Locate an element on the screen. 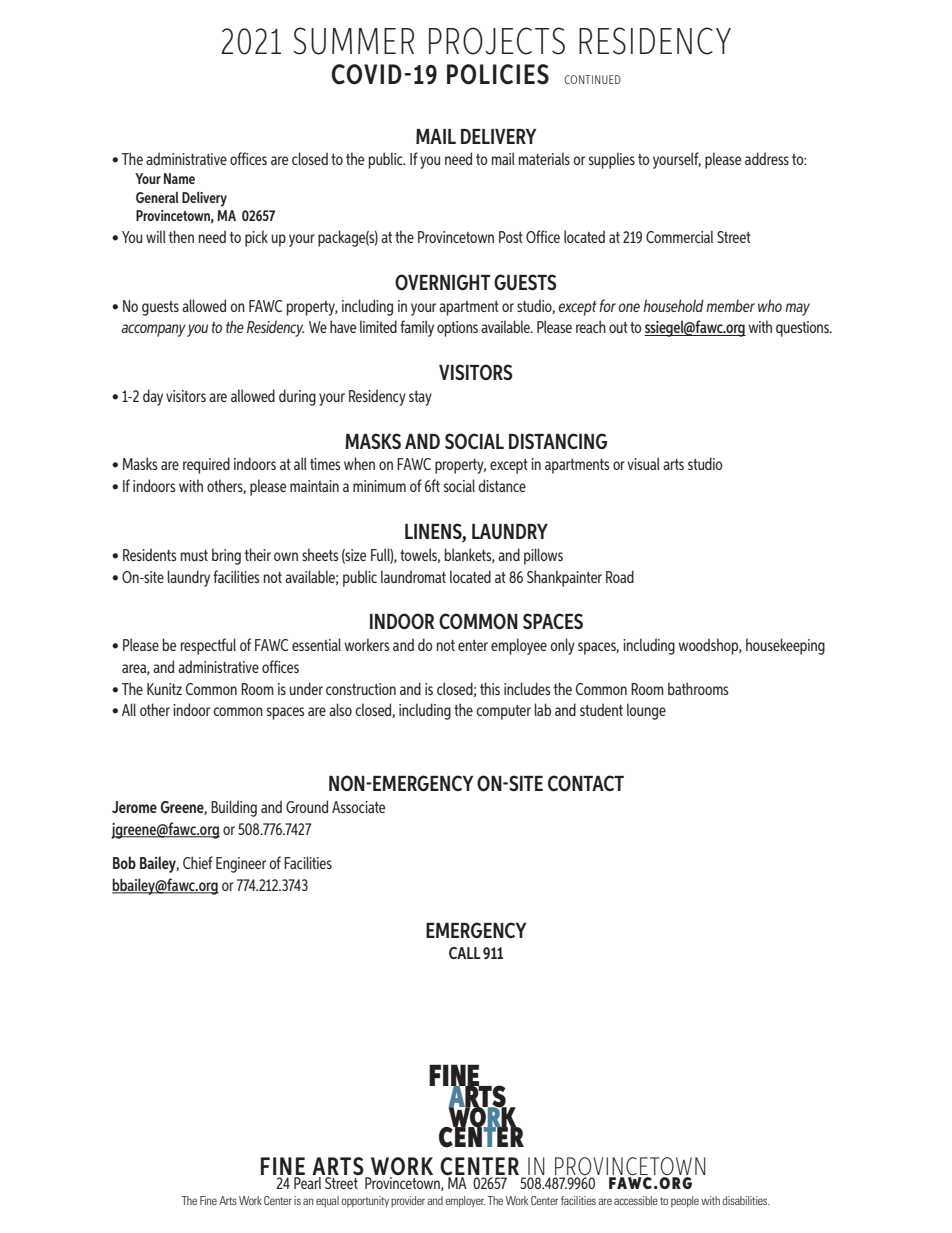 The image size is (952, 1233). Name is located at coordinates (179, 178).
